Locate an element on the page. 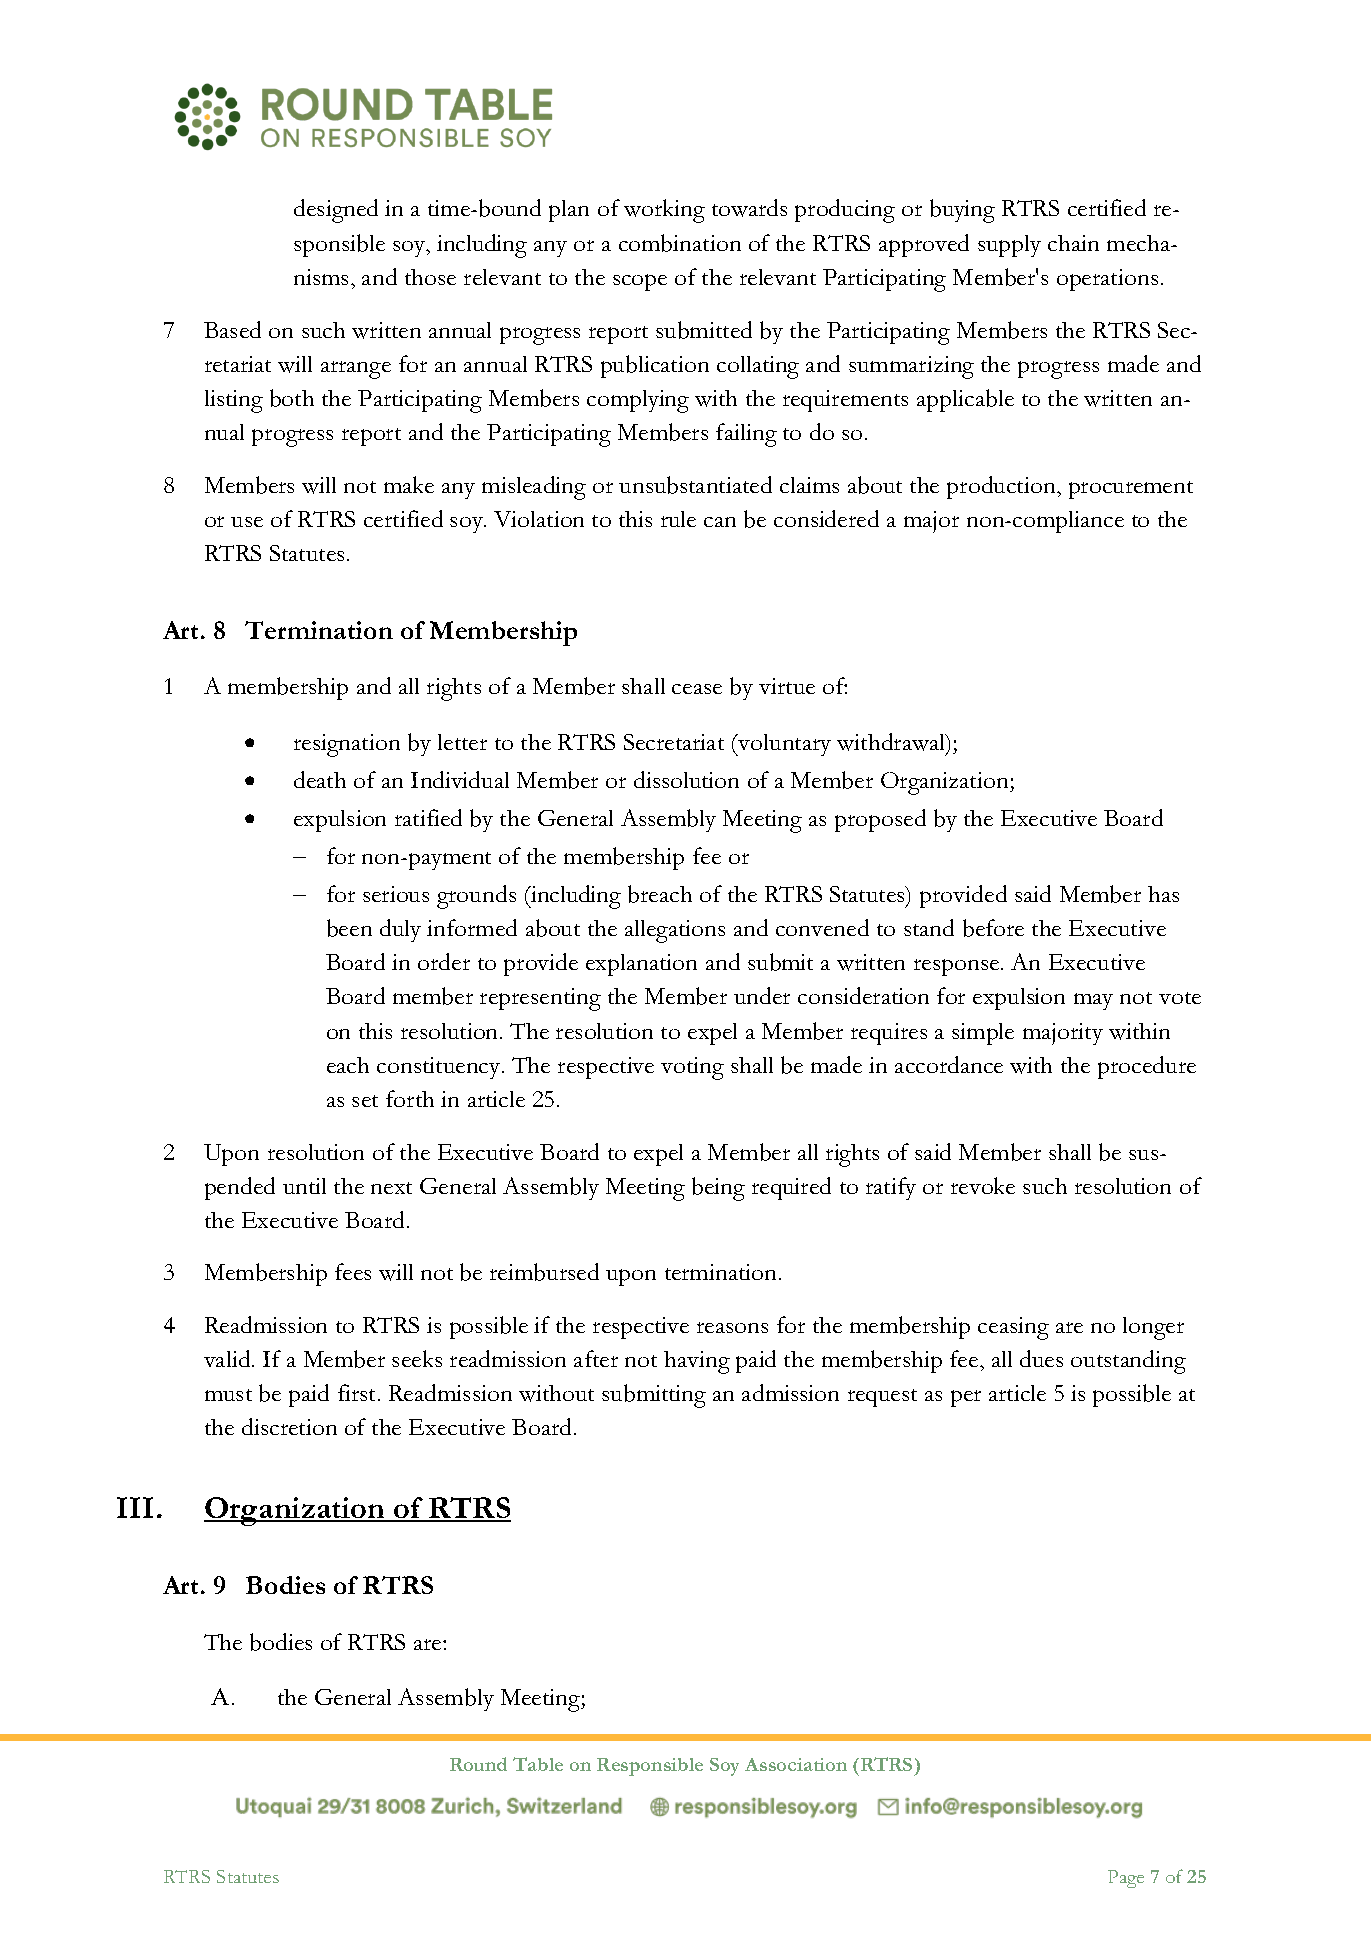 The width and height of the document is (1371, 1939). Association is located at coordinates (796, 1764).
